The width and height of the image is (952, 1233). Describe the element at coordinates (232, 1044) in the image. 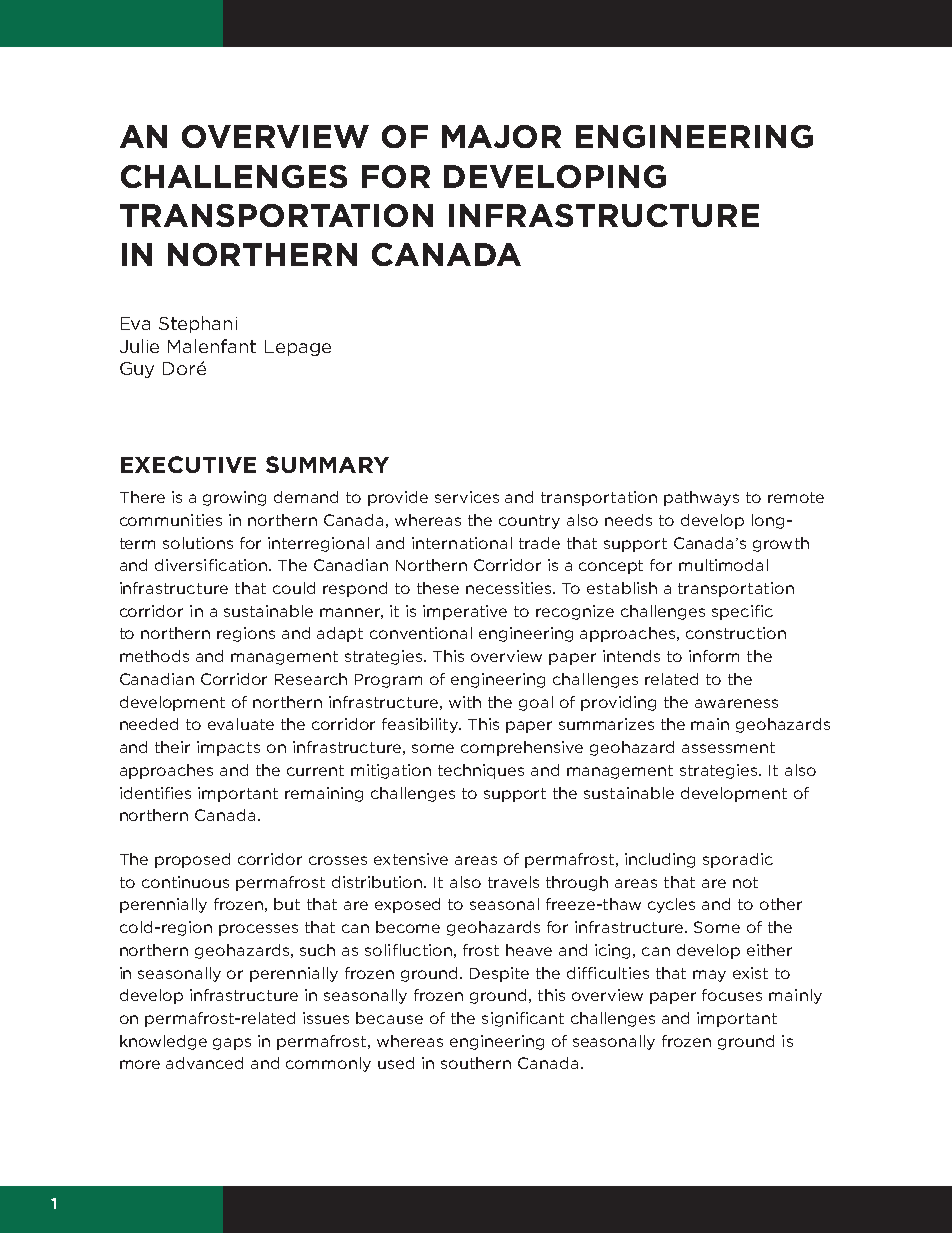

I see `gaps` at that location.
